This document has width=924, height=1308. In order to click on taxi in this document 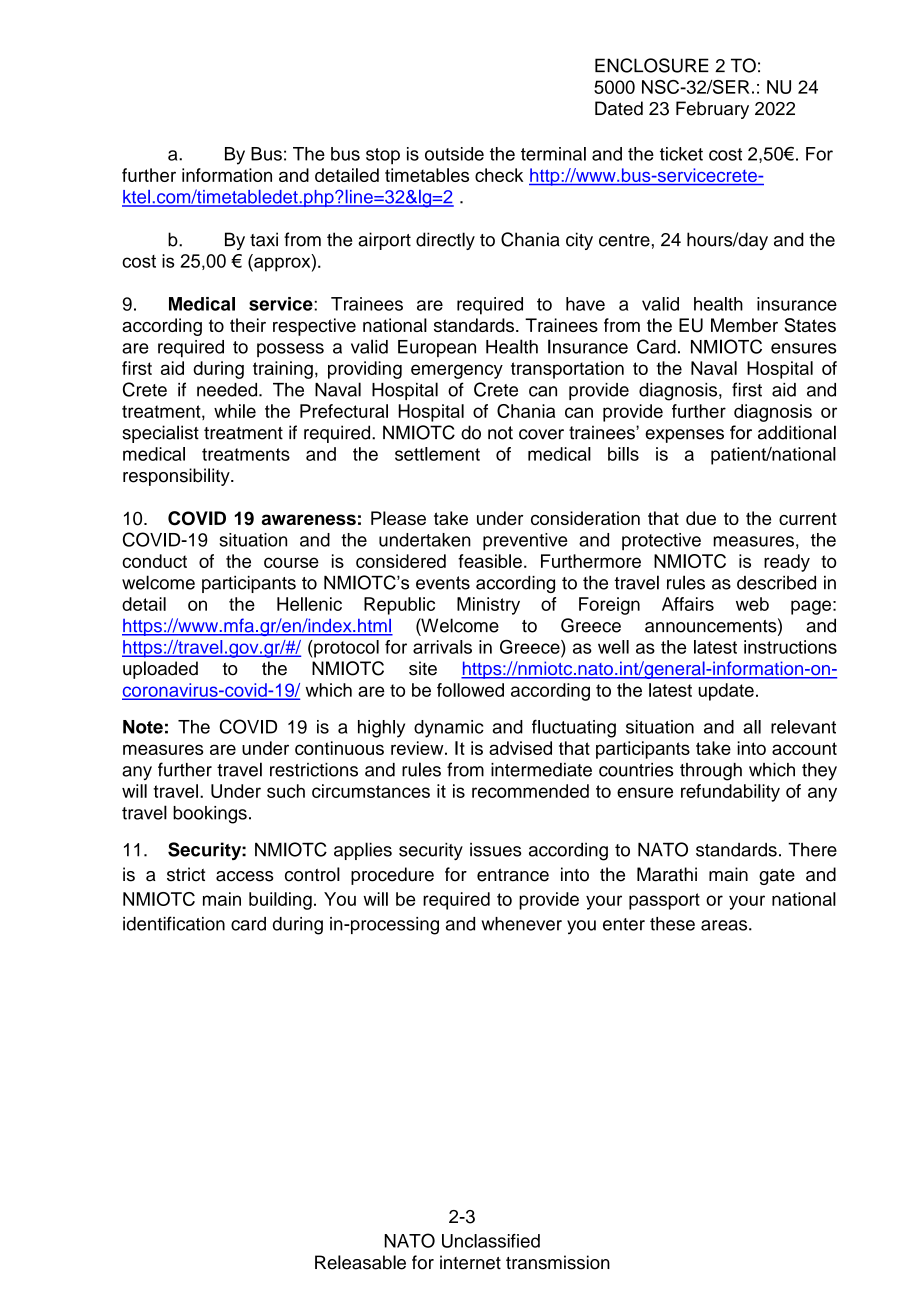, I will do `click(264, 239)`.
